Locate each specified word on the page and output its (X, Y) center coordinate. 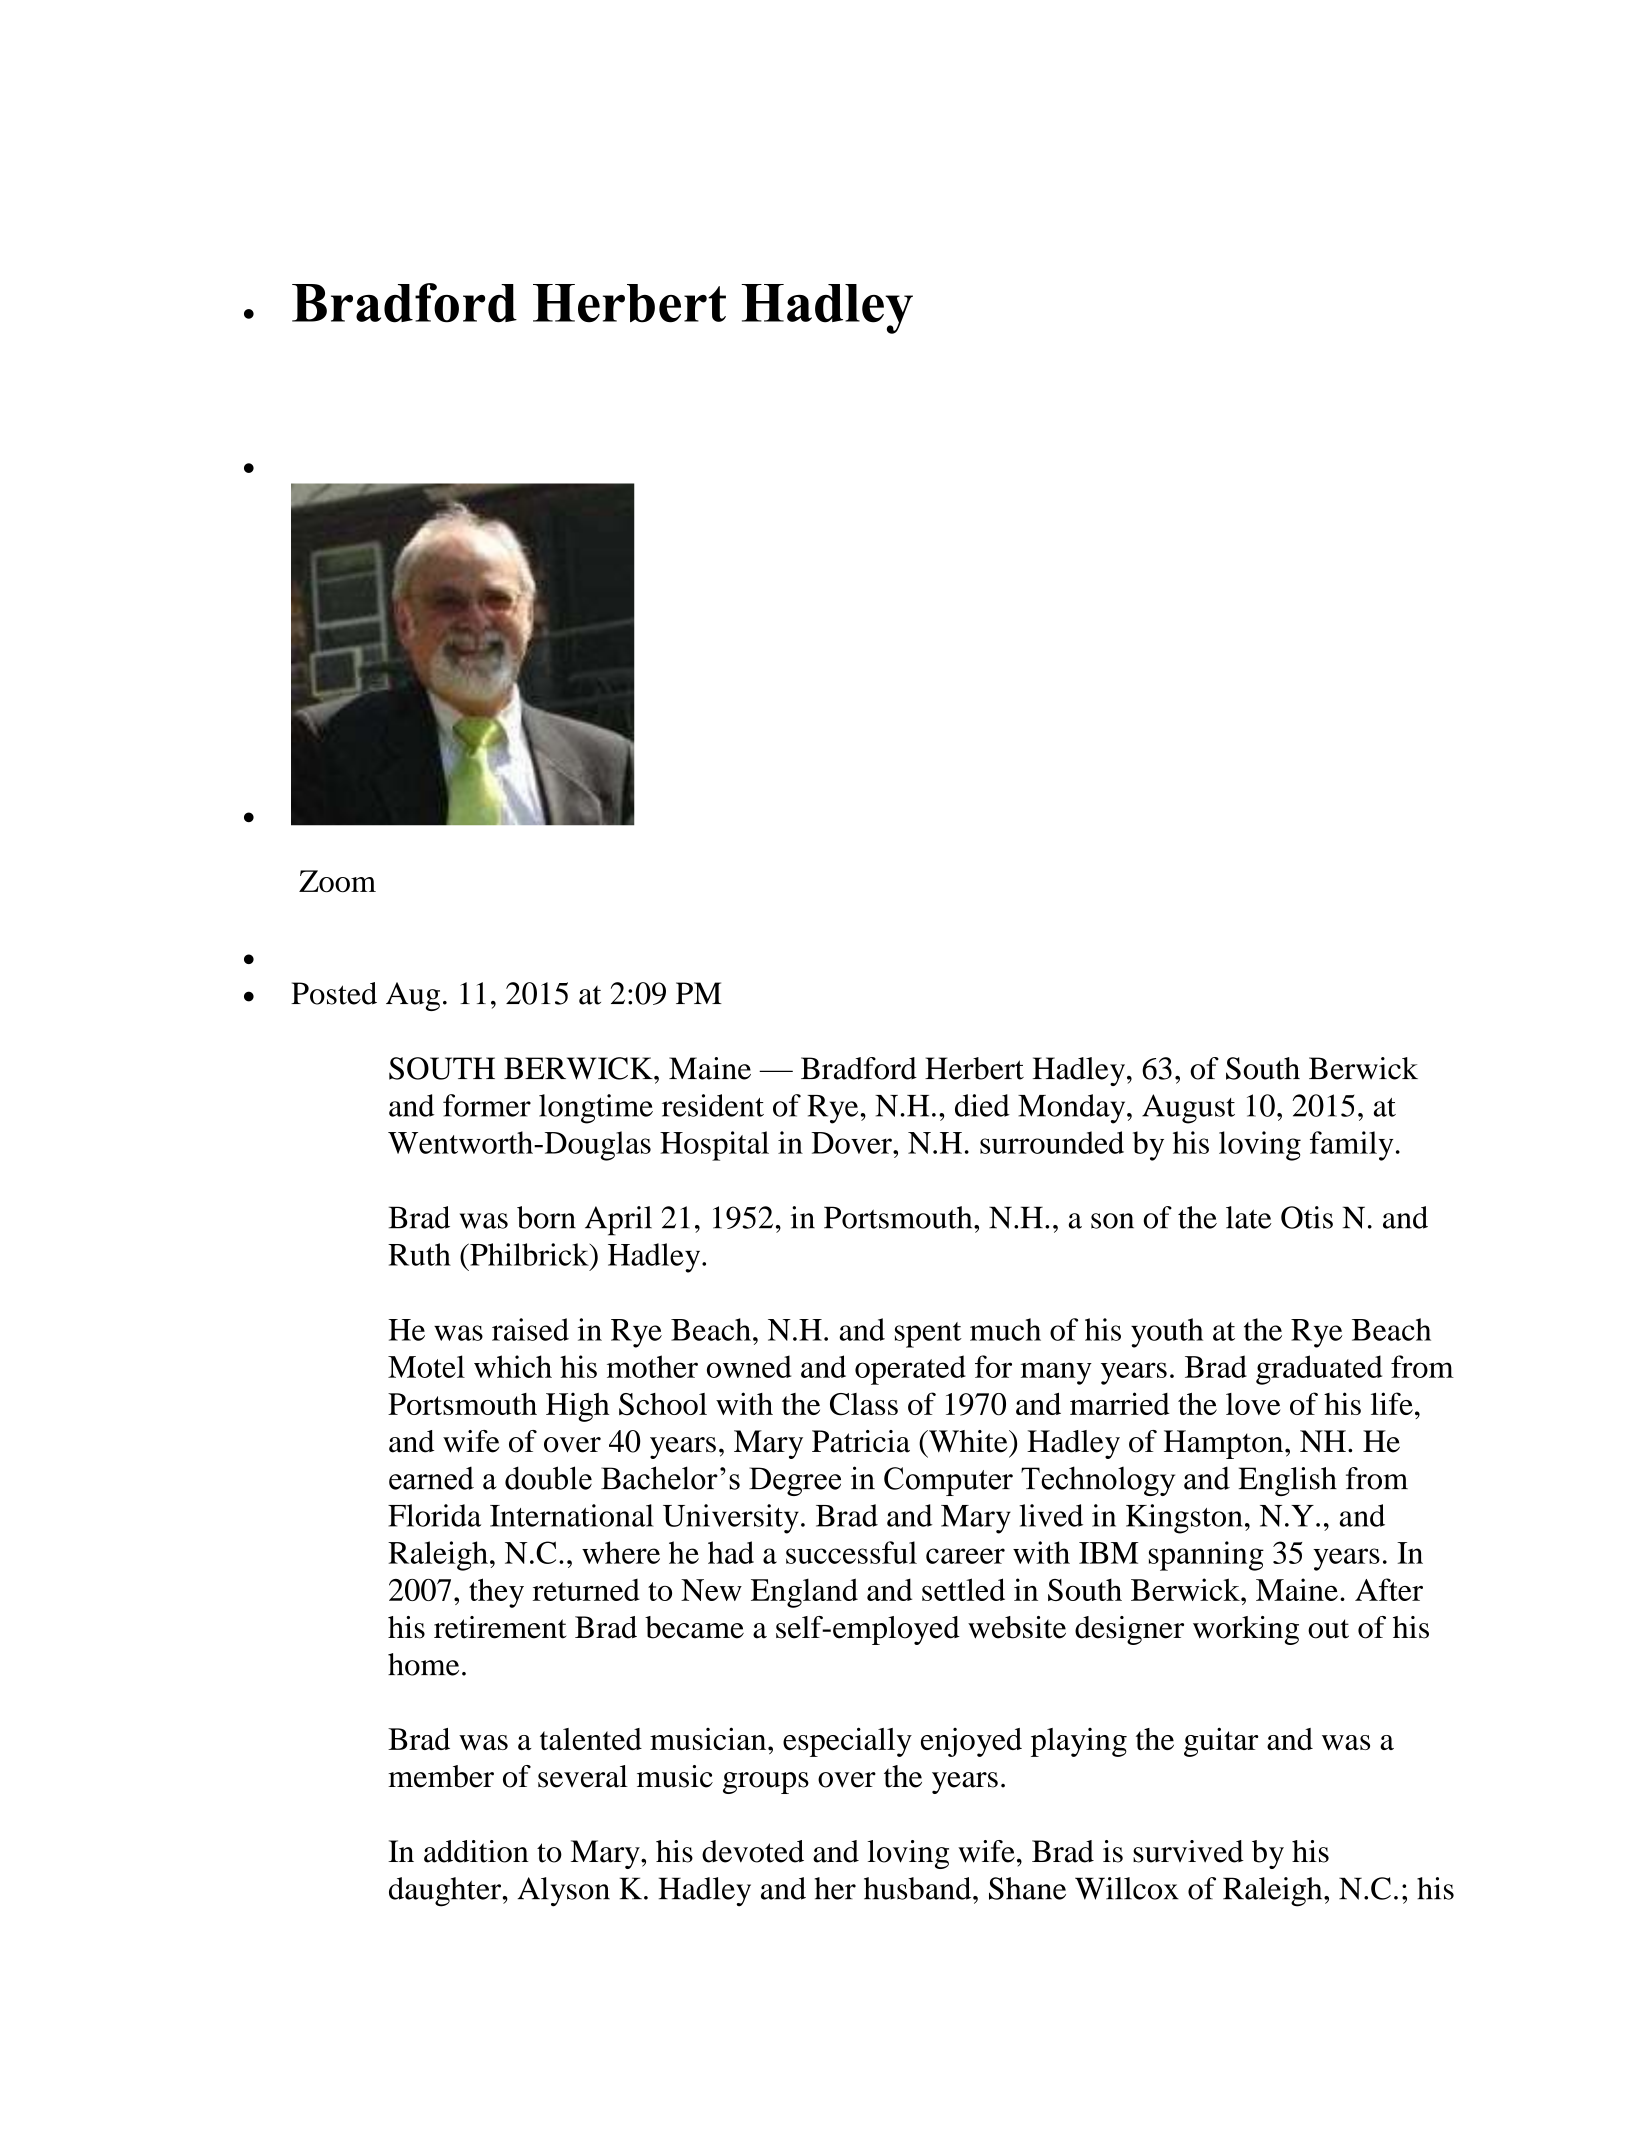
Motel (426, 1366)
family (1351, 1146)
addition (476, 1851)
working (1246, 1630)
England (804, 1593)
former (487, 1105)
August (1188, 1109)
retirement (500, 1627)
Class (864, 1404)
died (982, 1105)
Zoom (337, 881)
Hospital (714, 1146)
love (1253, 1404)
